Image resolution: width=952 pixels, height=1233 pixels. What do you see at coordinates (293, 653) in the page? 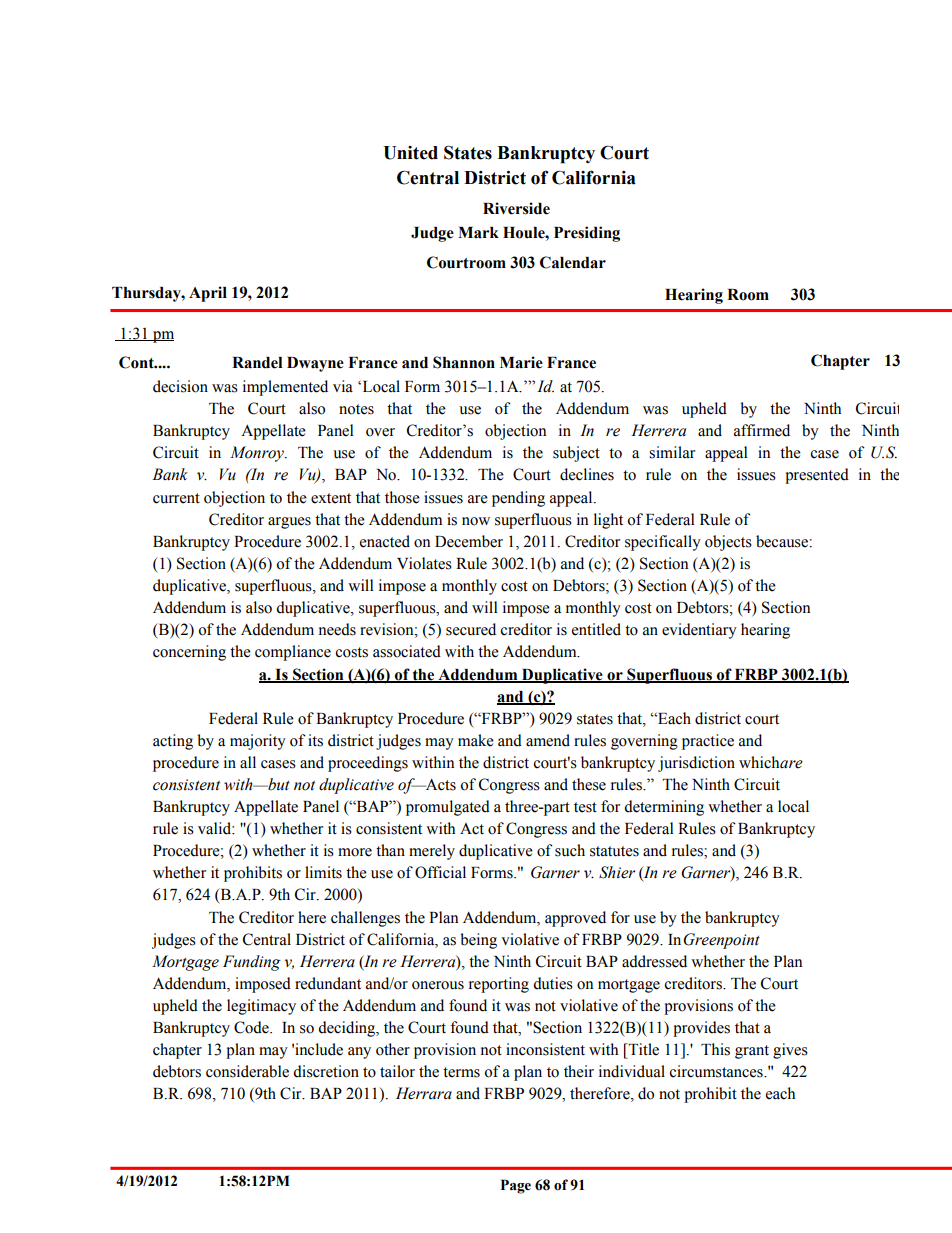
I see `compliance` at bounding box center [293, 653].
